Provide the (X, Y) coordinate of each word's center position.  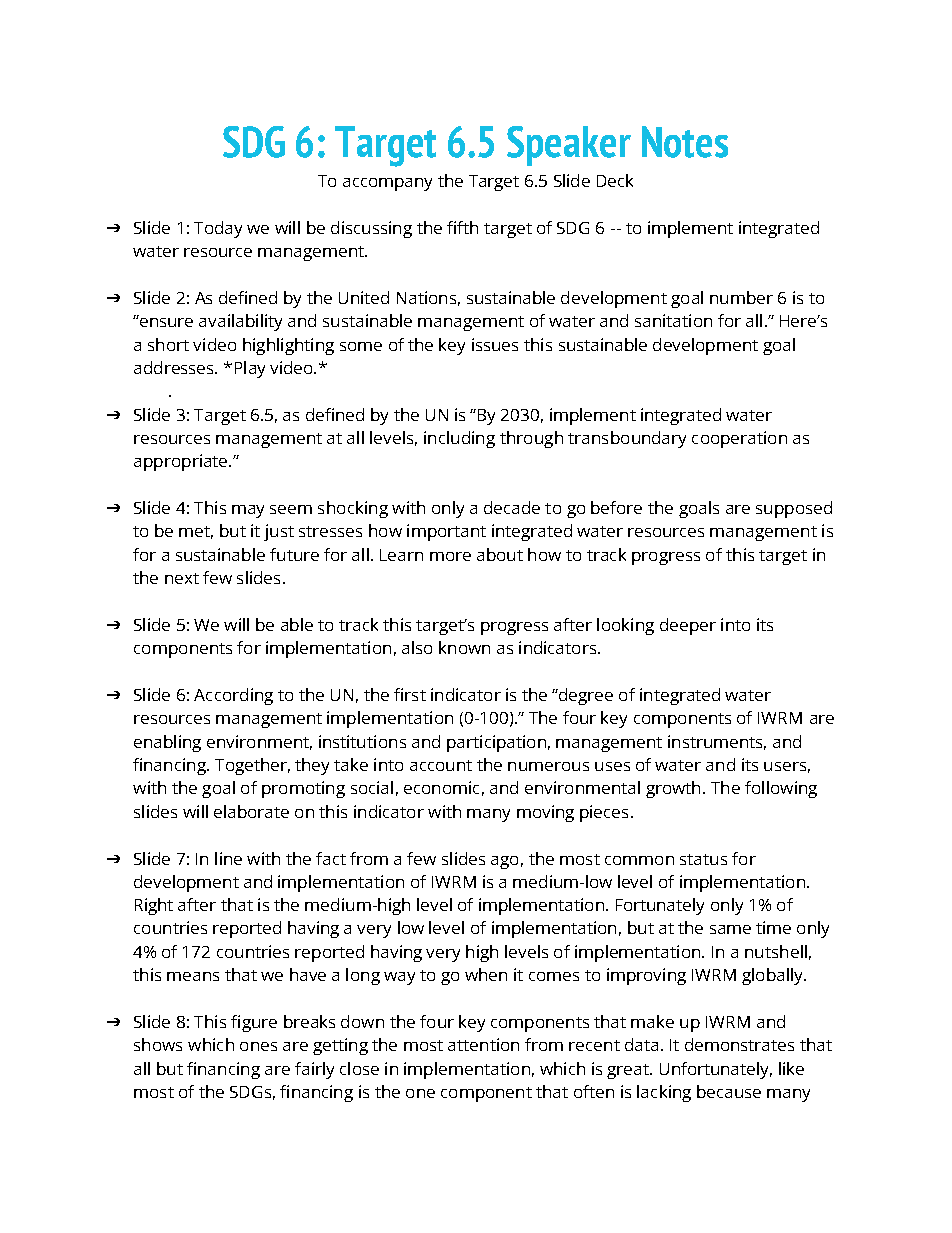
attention (483, 1044)
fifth (462, 227)
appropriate (182, 462)
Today (218, 229)
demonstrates (739, 1044)
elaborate (251, 811)
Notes (685, 142)
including (459, 439)
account (441, 765)
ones (258, 1046)
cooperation (739, 439)
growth (673, 789)
